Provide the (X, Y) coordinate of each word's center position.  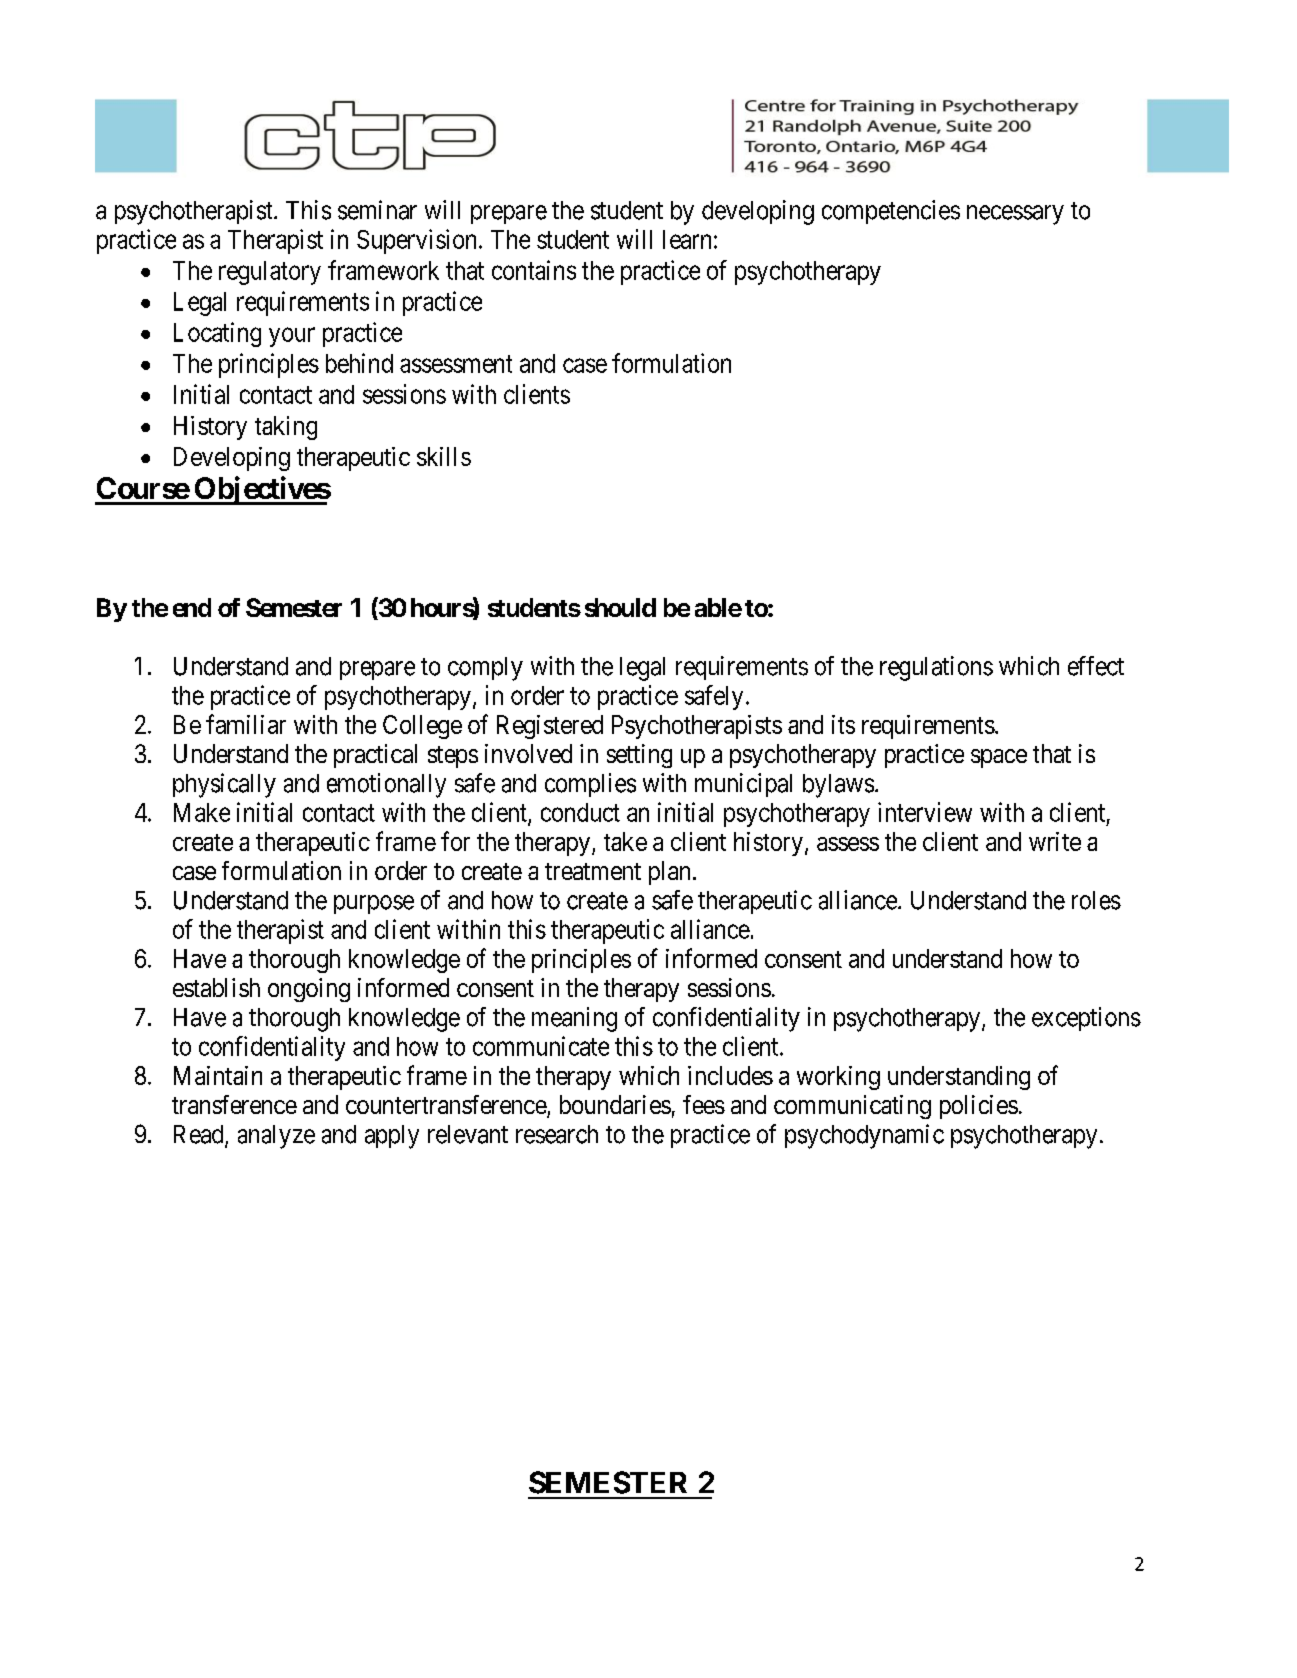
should (620, 607)
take (625, 841)
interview (925, 812)
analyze (276, 1137)
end (192, 607)
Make (202, 812)
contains (534, 270)
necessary (1015, 215)
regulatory (270, 273)
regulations (936, 668)
